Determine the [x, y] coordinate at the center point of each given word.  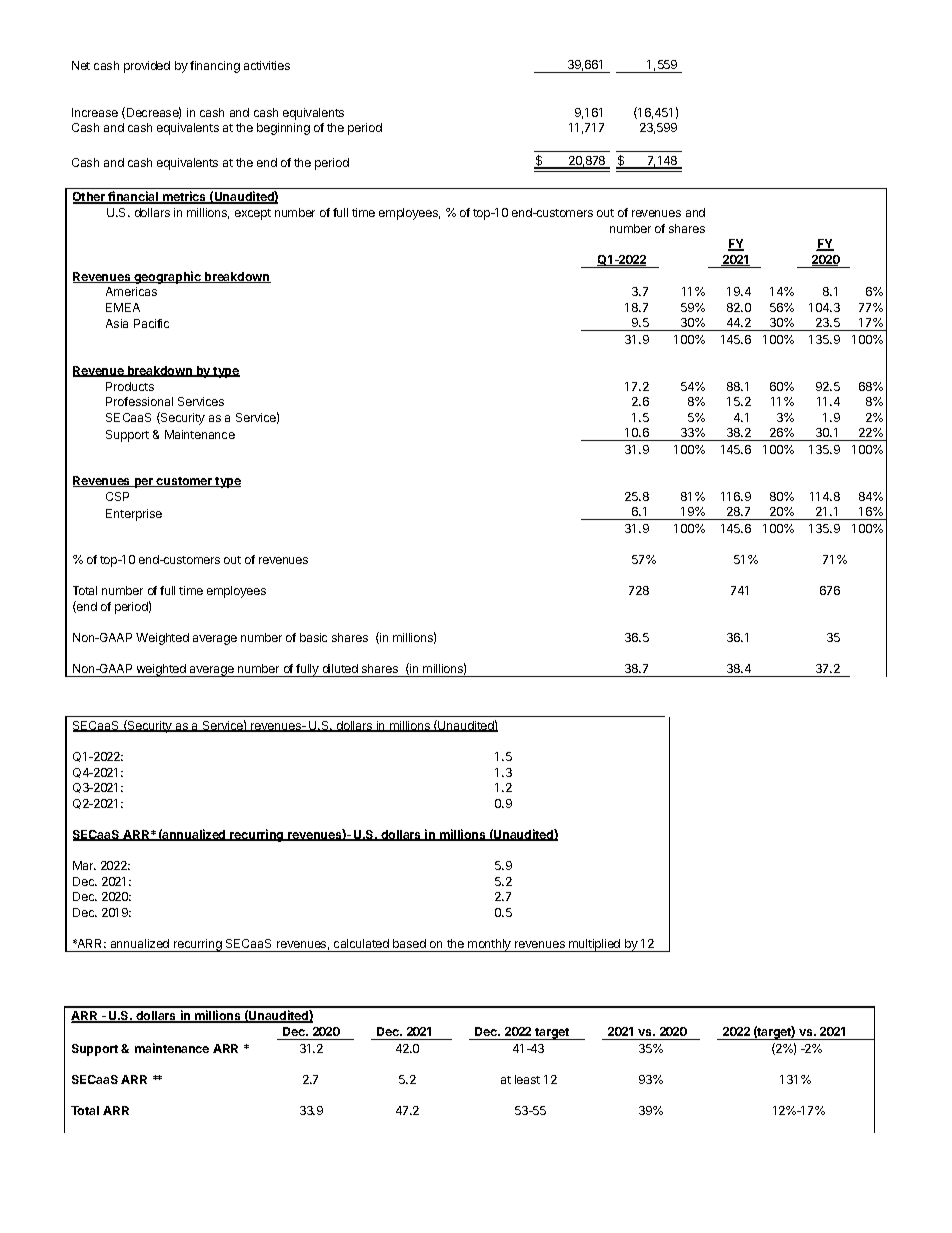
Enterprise [134, 515]
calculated [361, 943]
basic [313, 637]
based [409, 943]
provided [147, 67]
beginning [283, 129]
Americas [131, 291]
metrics [185, 197]
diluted [340, 668]
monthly [489, 945]
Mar [84, 865]
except [253, 214]
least [527, 1079]
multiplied [595, 945]
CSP [117, 496]
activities [267, 65]
